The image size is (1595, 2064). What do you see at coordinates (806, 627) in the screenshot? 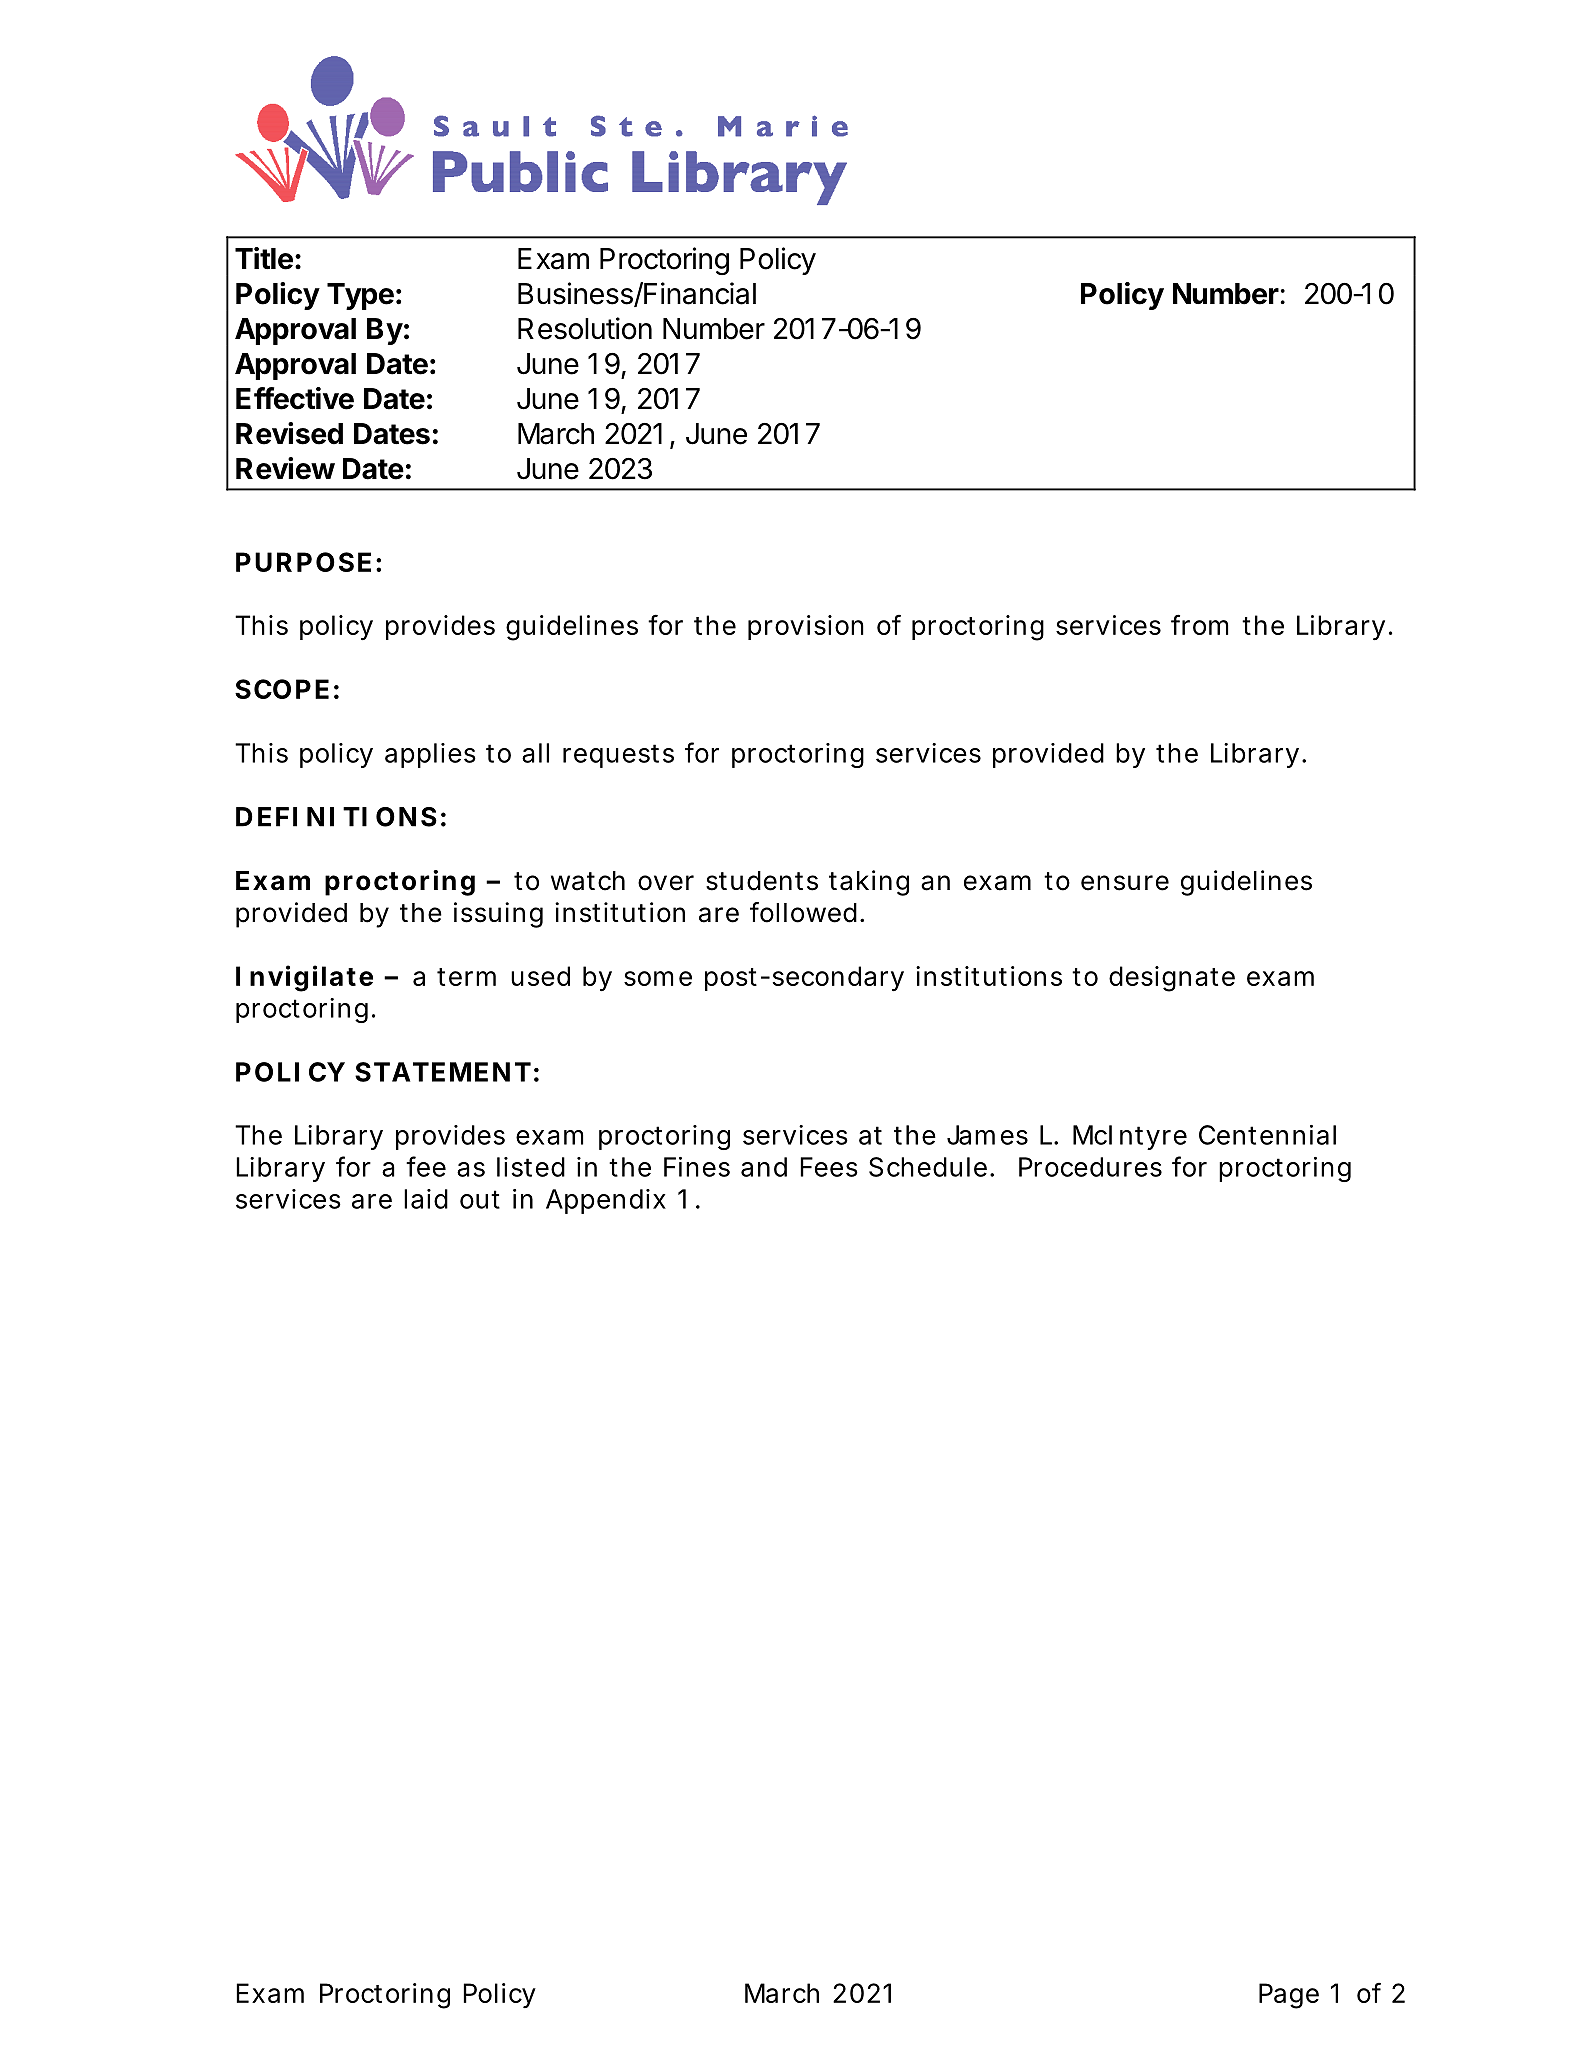
I see `provision` at bounding box center [806, 627].
